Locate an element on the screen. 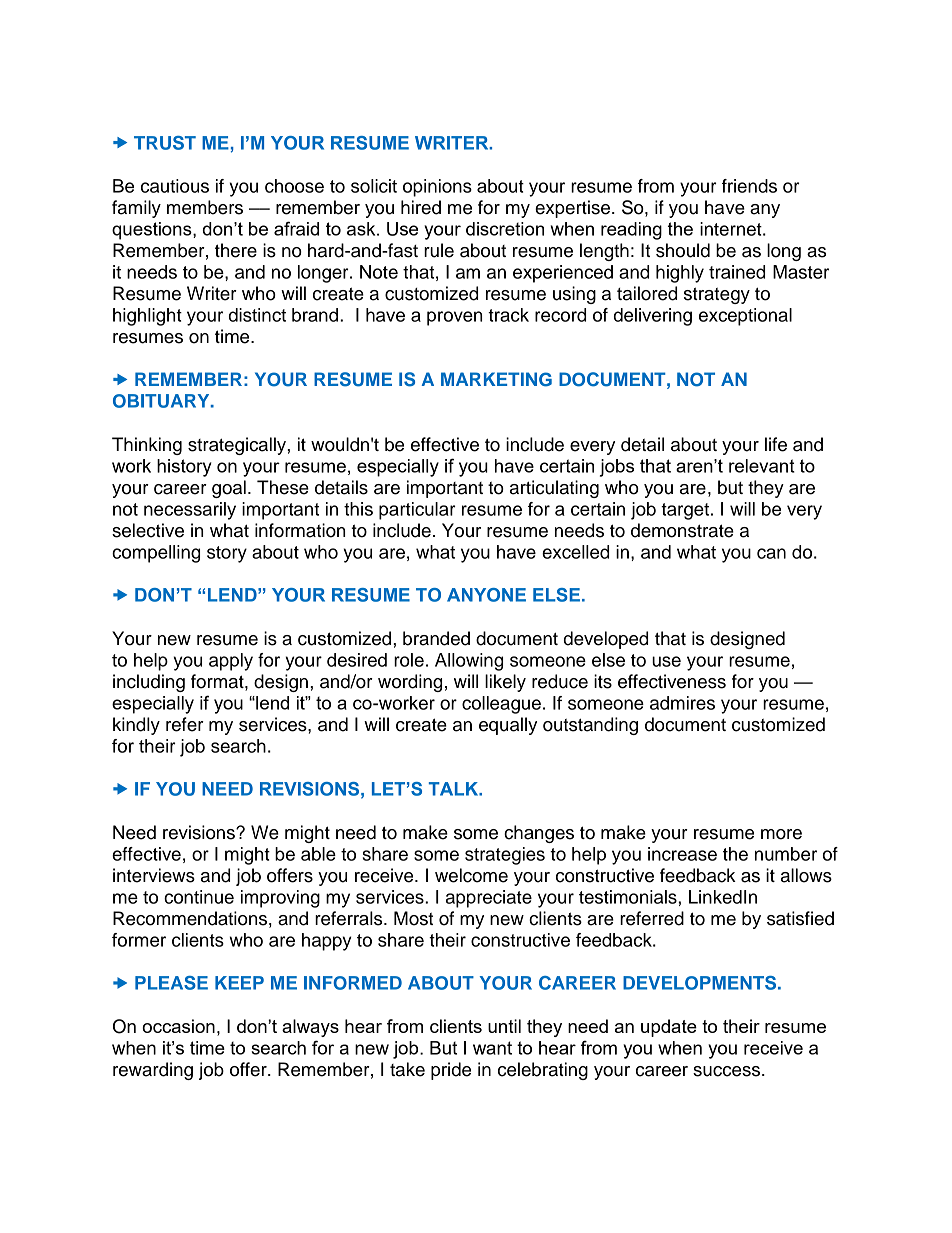  interviews is located at coordinates (154, 875).
